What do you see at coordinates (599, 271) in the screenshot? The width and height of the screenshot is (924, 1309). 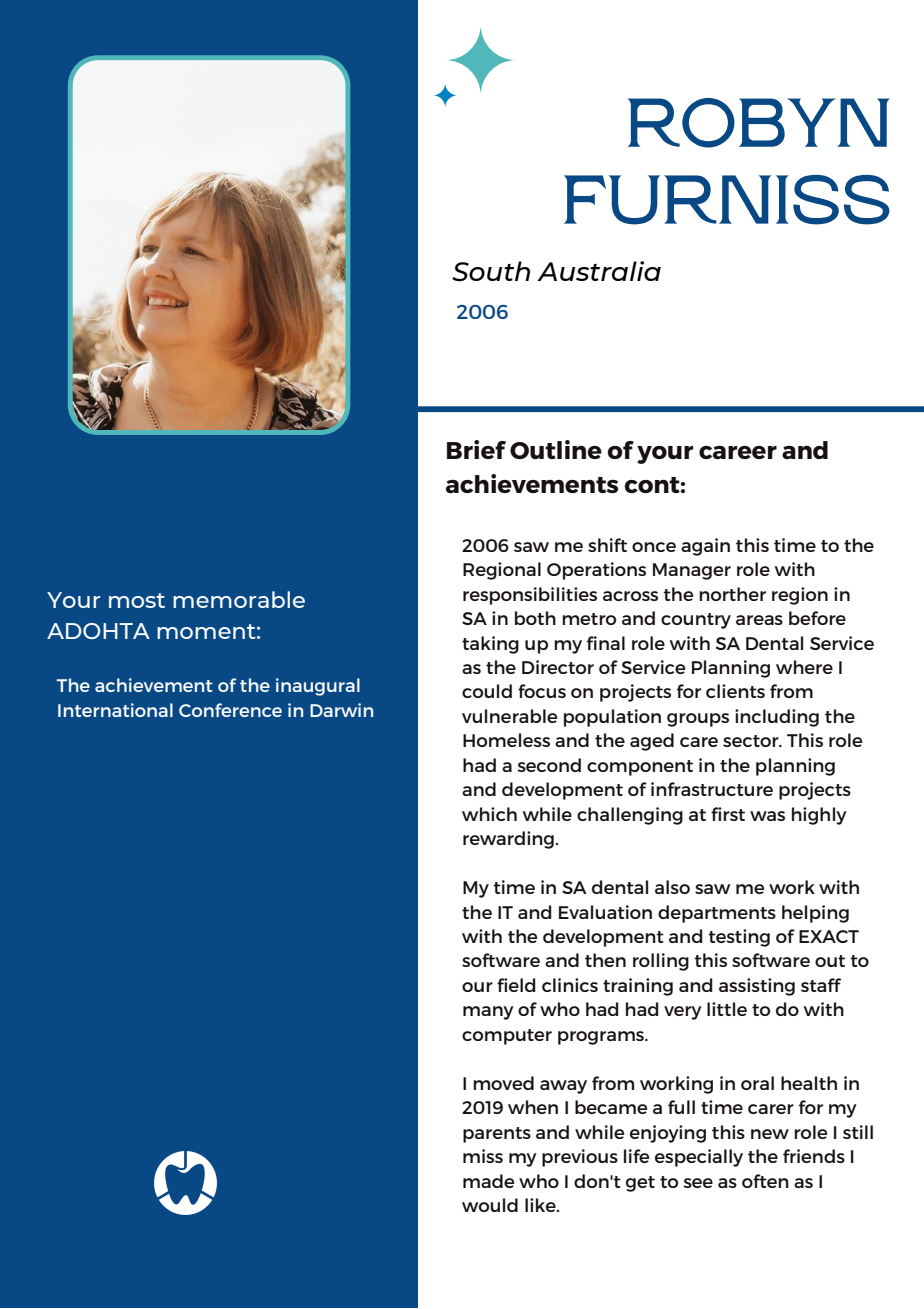 I see `Australia` at bounding box center [599, 271].
